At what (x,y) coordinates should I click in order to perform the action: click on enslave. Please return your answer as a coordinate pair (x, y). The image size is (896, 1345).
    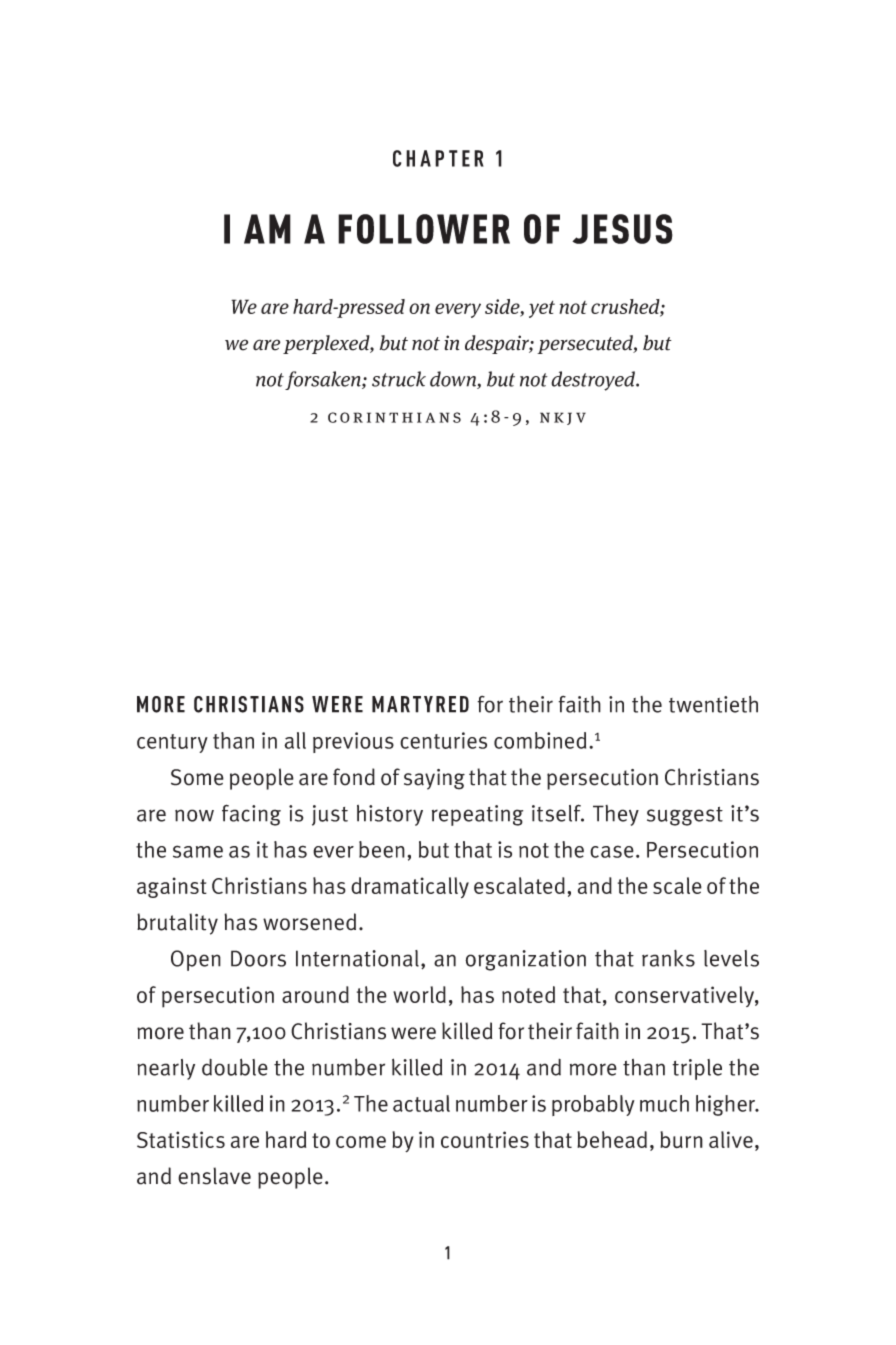
    Looking at the image, I should click on (214, 1176).
